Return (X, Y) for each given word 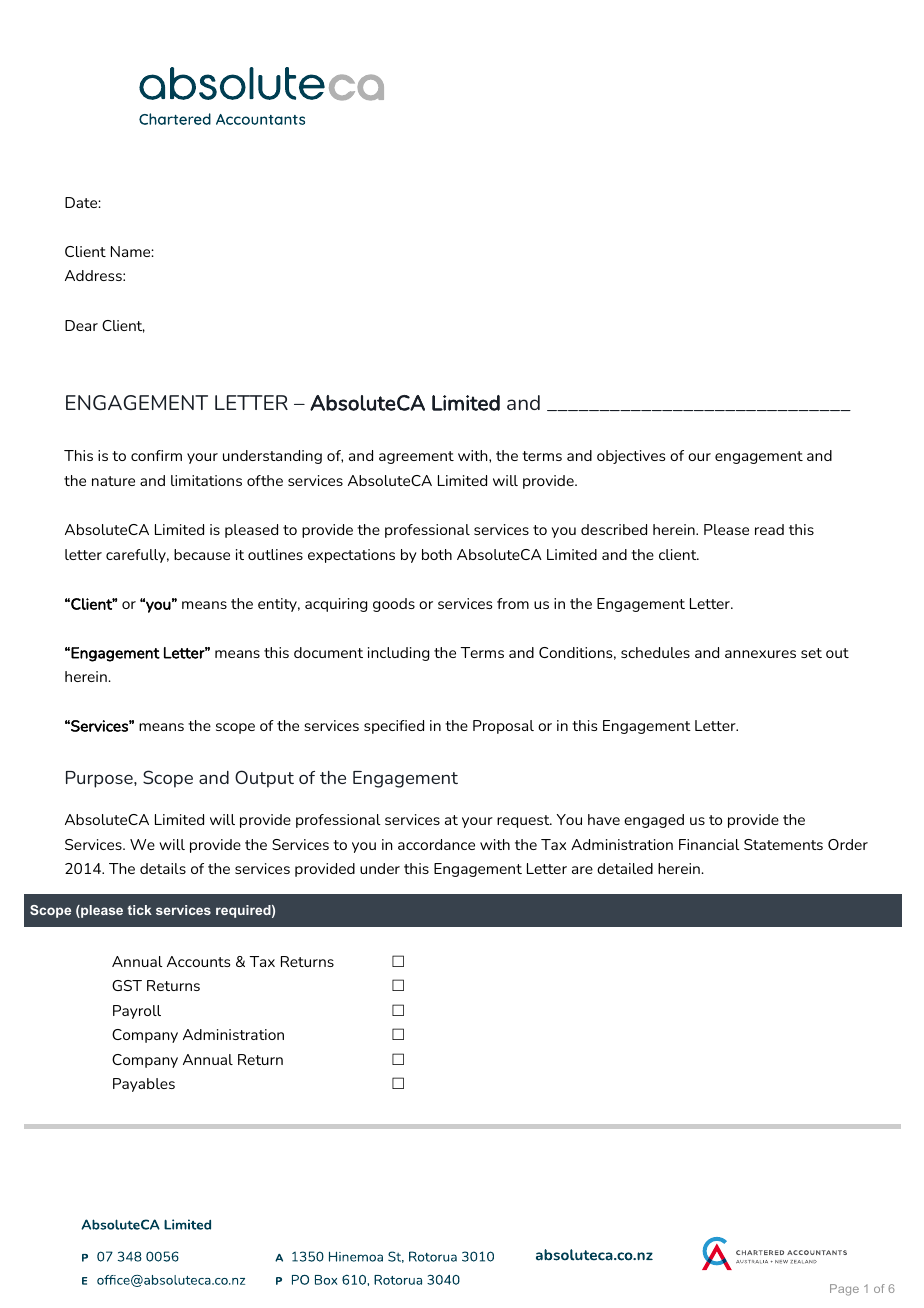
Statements (783, 844)
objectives (631, 457)
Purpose (100, 779)
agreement (416, 457)
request (524, 821)
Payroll (137, 1012)
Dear (81, 325)
